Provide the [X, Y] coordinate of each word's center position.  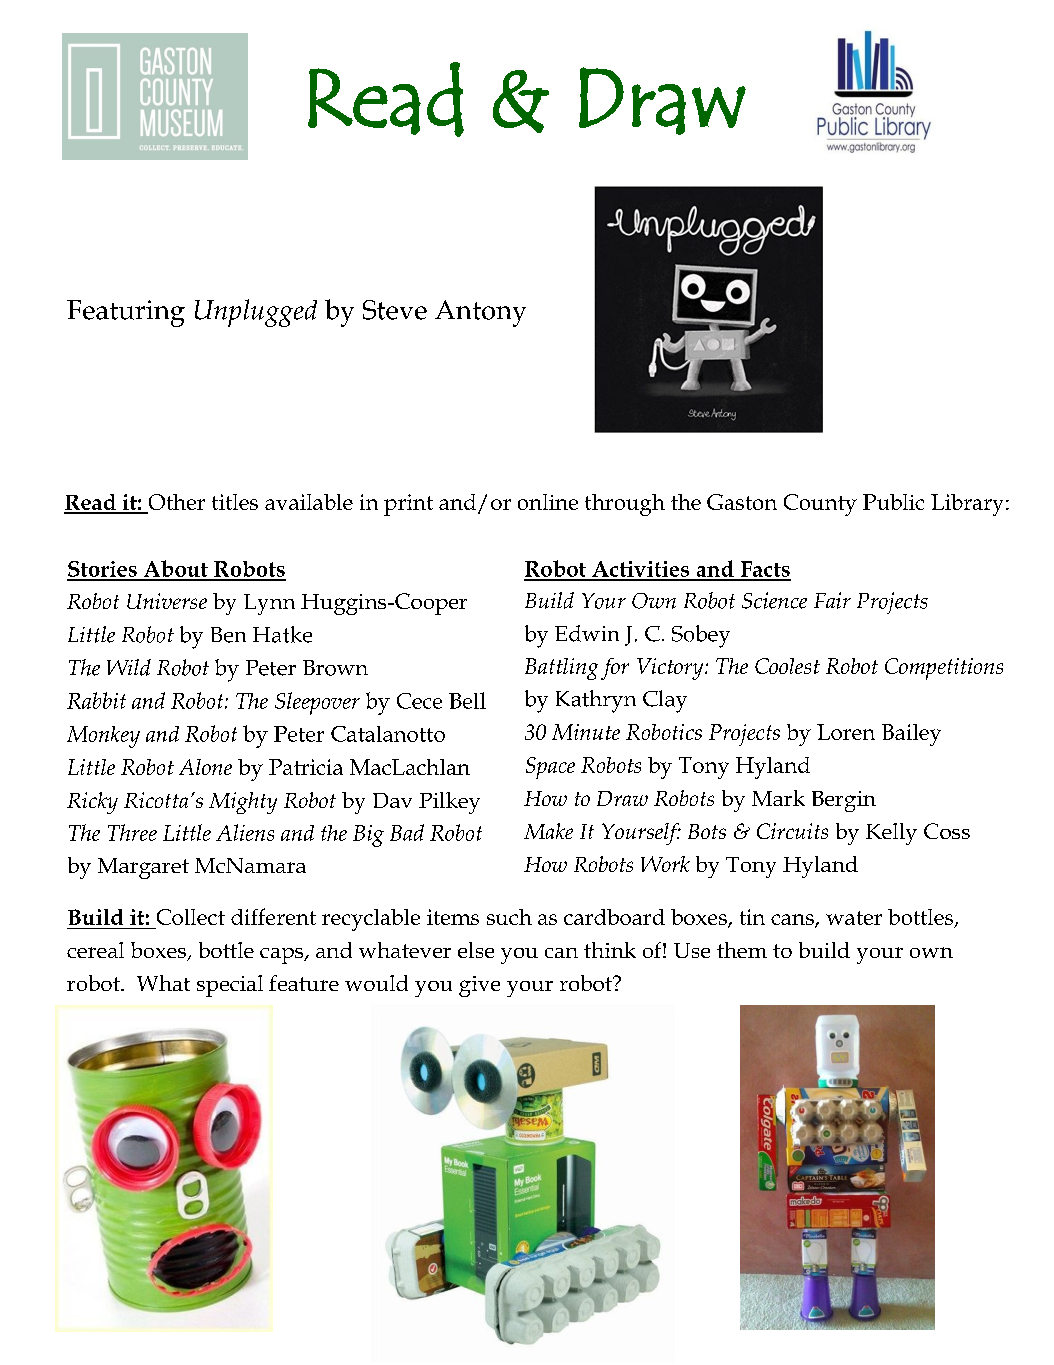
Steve [395, 310]
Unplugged [256, 313]
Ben [228, 635]
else [476, 950]
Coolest [787, 666]
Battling [561, 669]
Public [893, 502]
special [230, 986]
